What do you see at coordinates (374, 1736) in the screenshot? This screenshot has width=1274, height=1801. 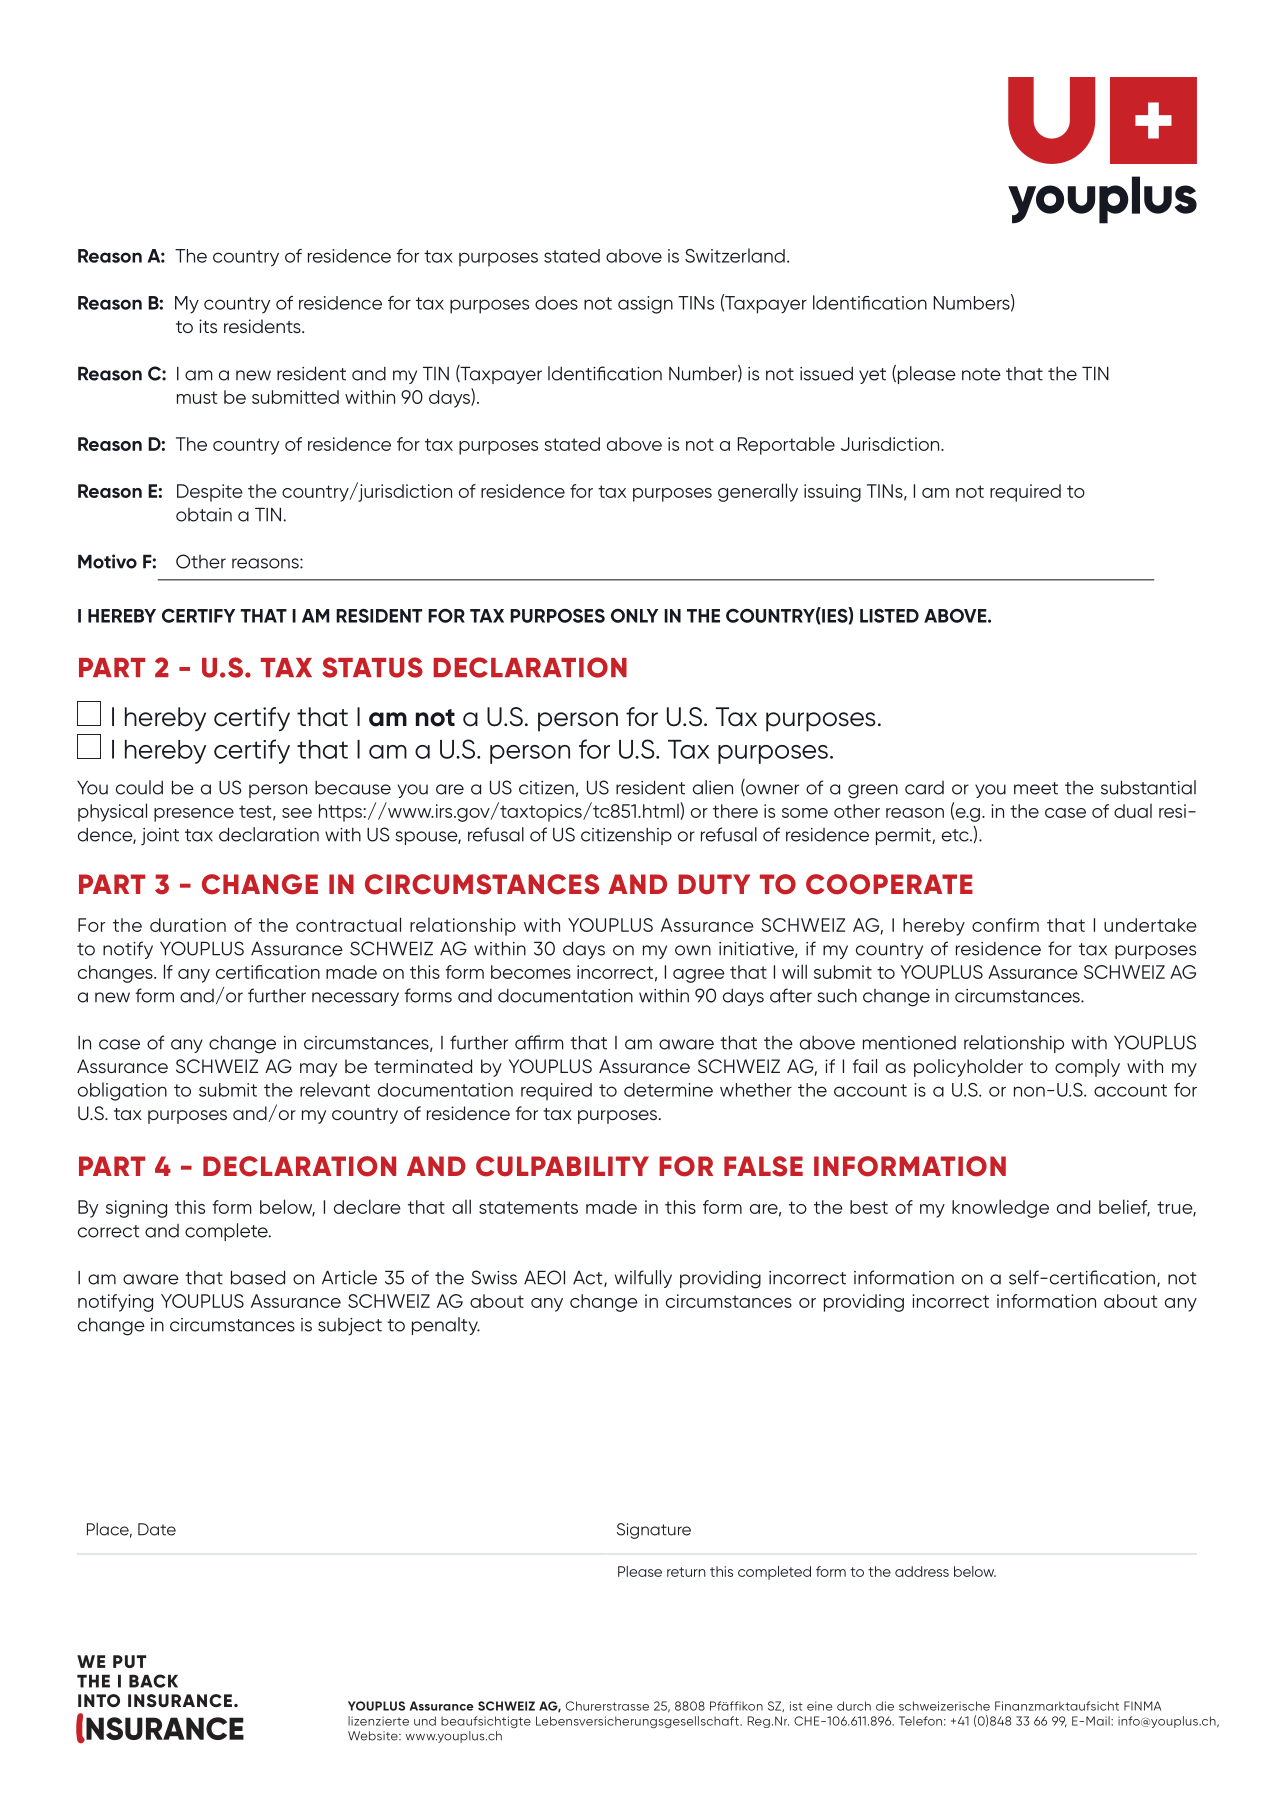 I see `Website` at bounding box center [374, 1736].
